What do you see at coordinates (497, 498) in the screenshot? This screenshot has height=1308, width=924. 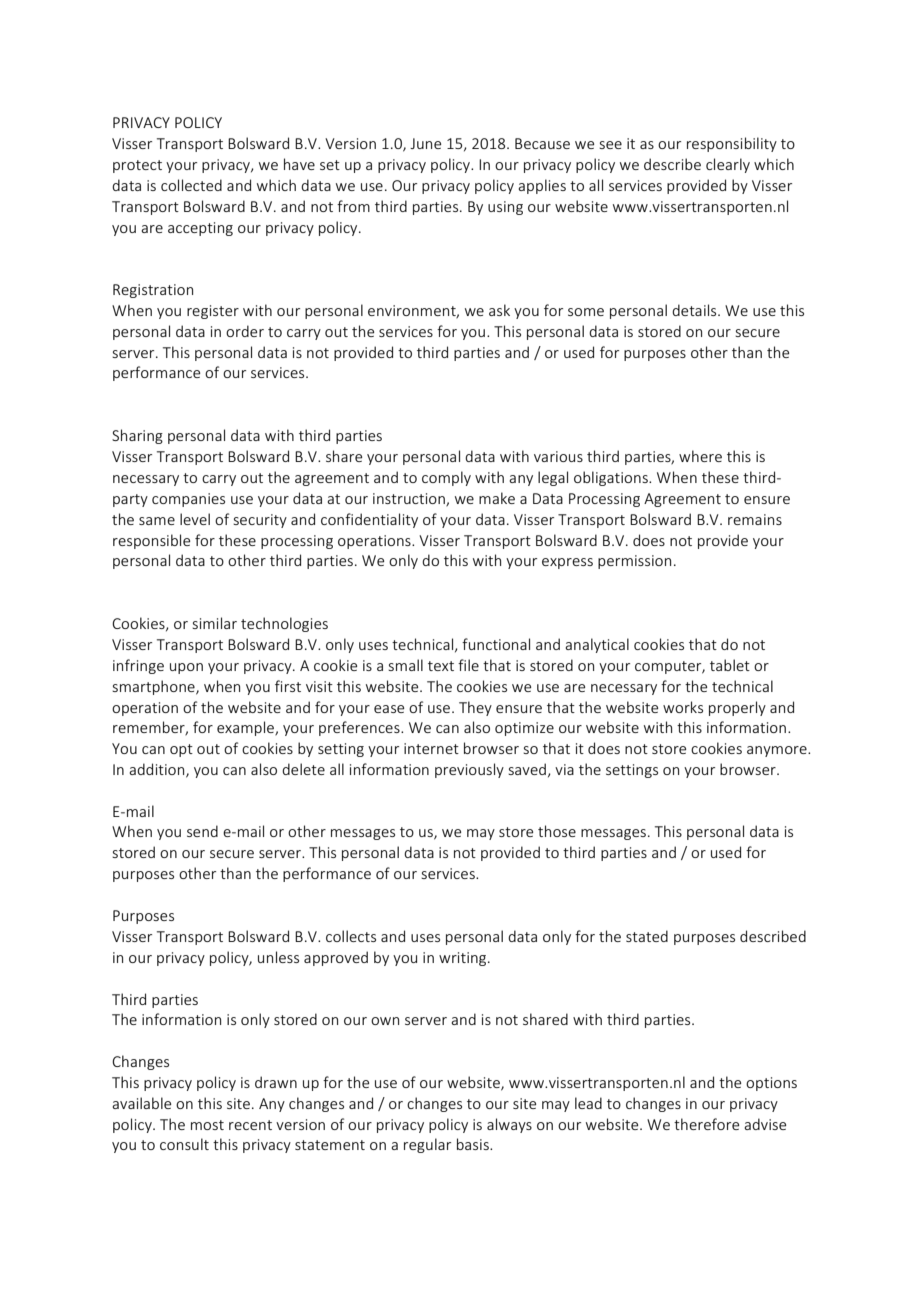 I see `make` at bounding box center [497, 498].
